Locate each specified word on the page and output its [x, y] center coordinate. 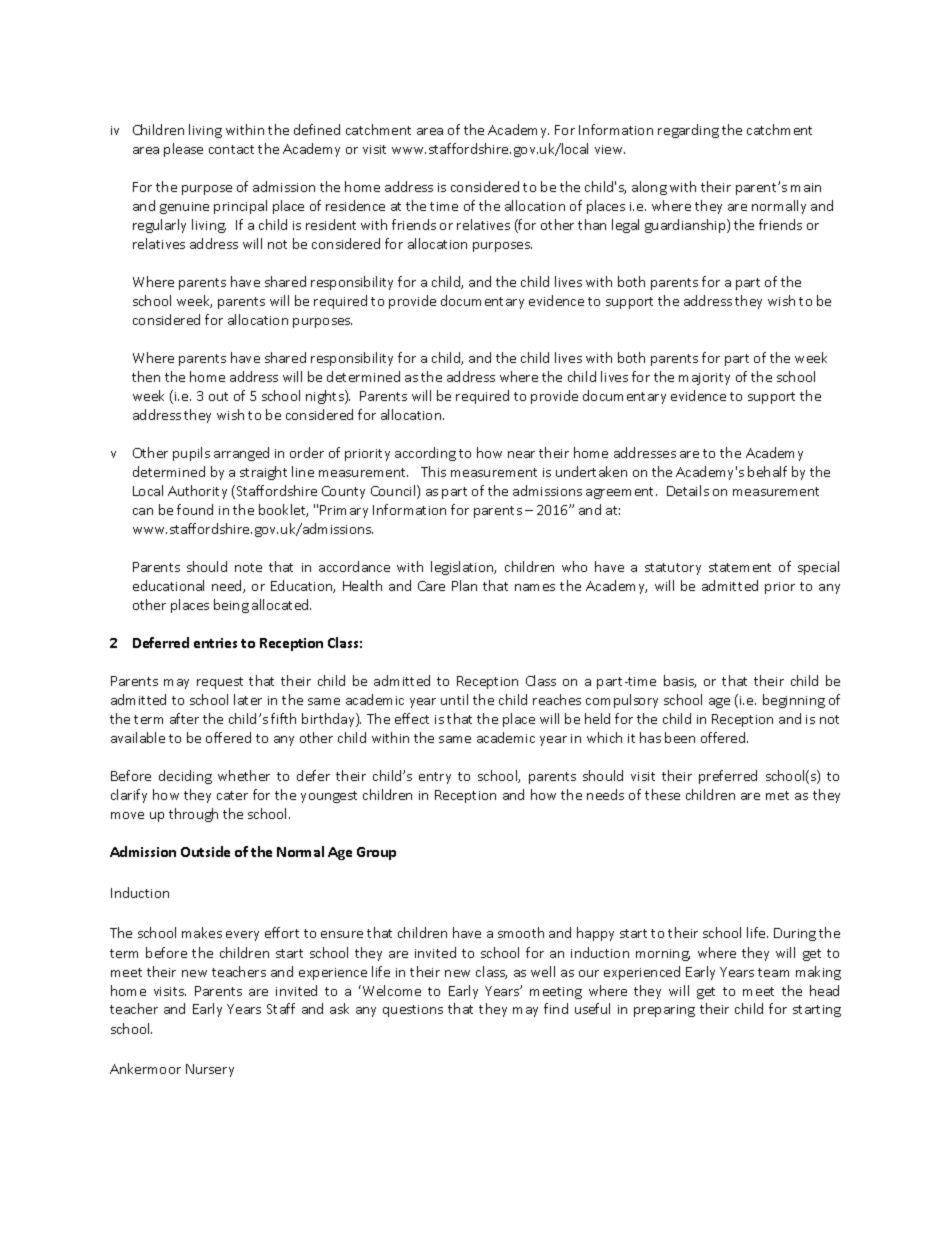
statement [740, 567]
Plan [464, 585]
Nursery [210, 1070]
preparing [664, 1011]
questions [413, 1011]
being [231, 606]
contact [231, 149]
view [610, 149]
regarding [688, 131]
